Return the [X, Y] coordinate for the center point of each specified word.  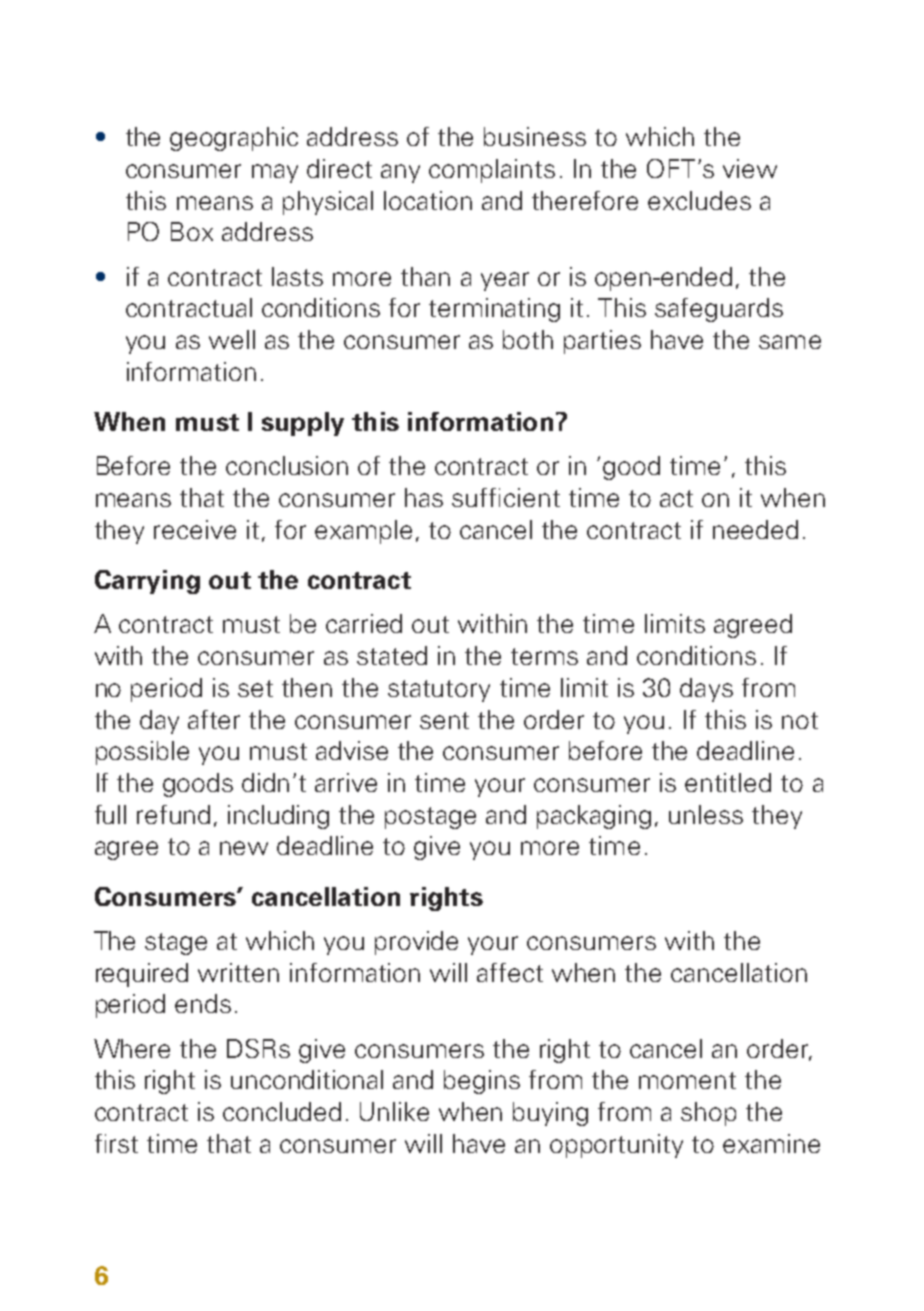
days [706, 690]
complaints [492, 171]
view [750, 168]
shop [708, 1114]
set [255, 688]
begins [482, 1082]
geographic [234, 139]
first [116, 1143]
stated [392, 655]
